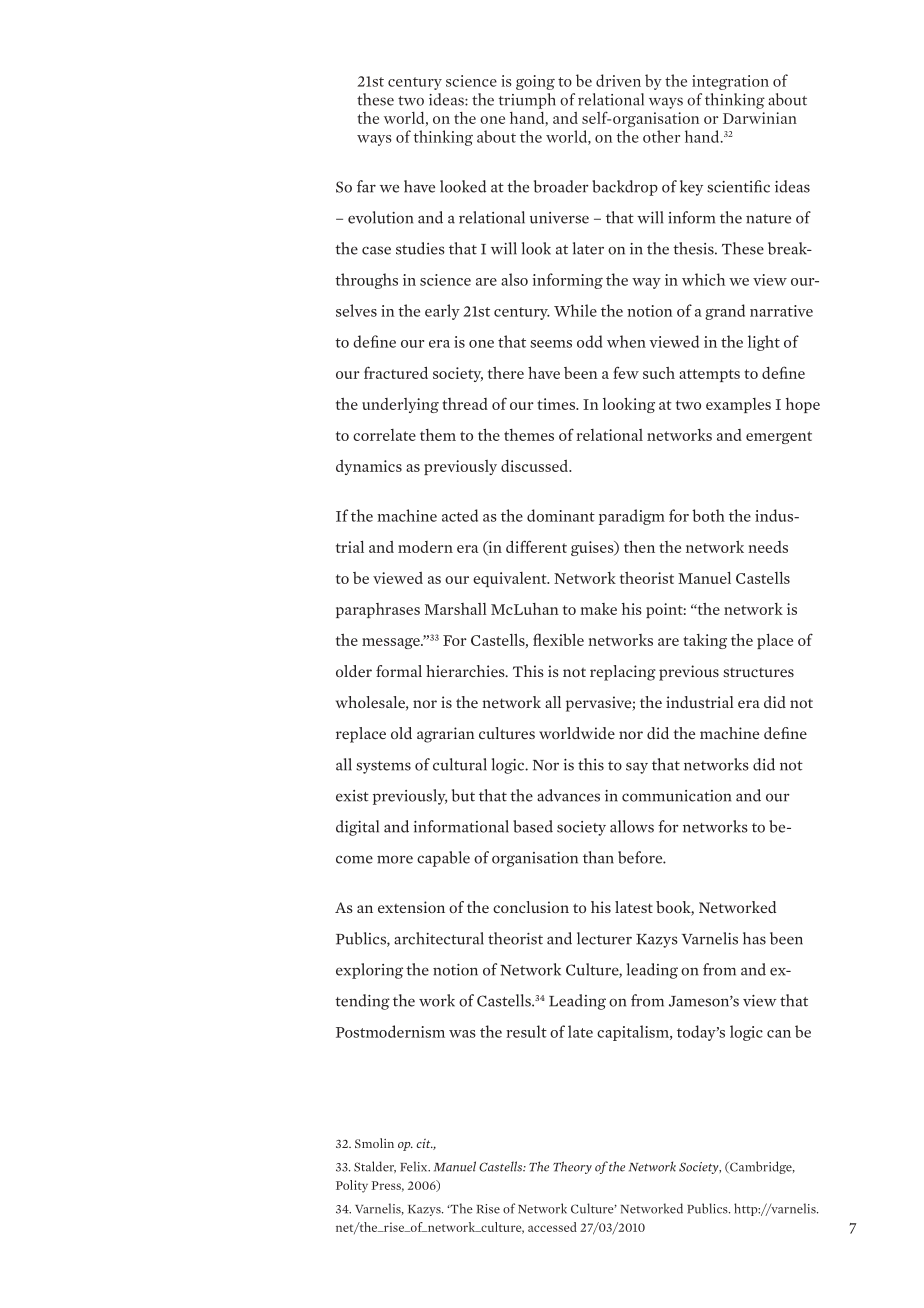 The image size is (924, 1308). Describe the element at coordinates (779, 1034) in the page. I see `can` at that location.
